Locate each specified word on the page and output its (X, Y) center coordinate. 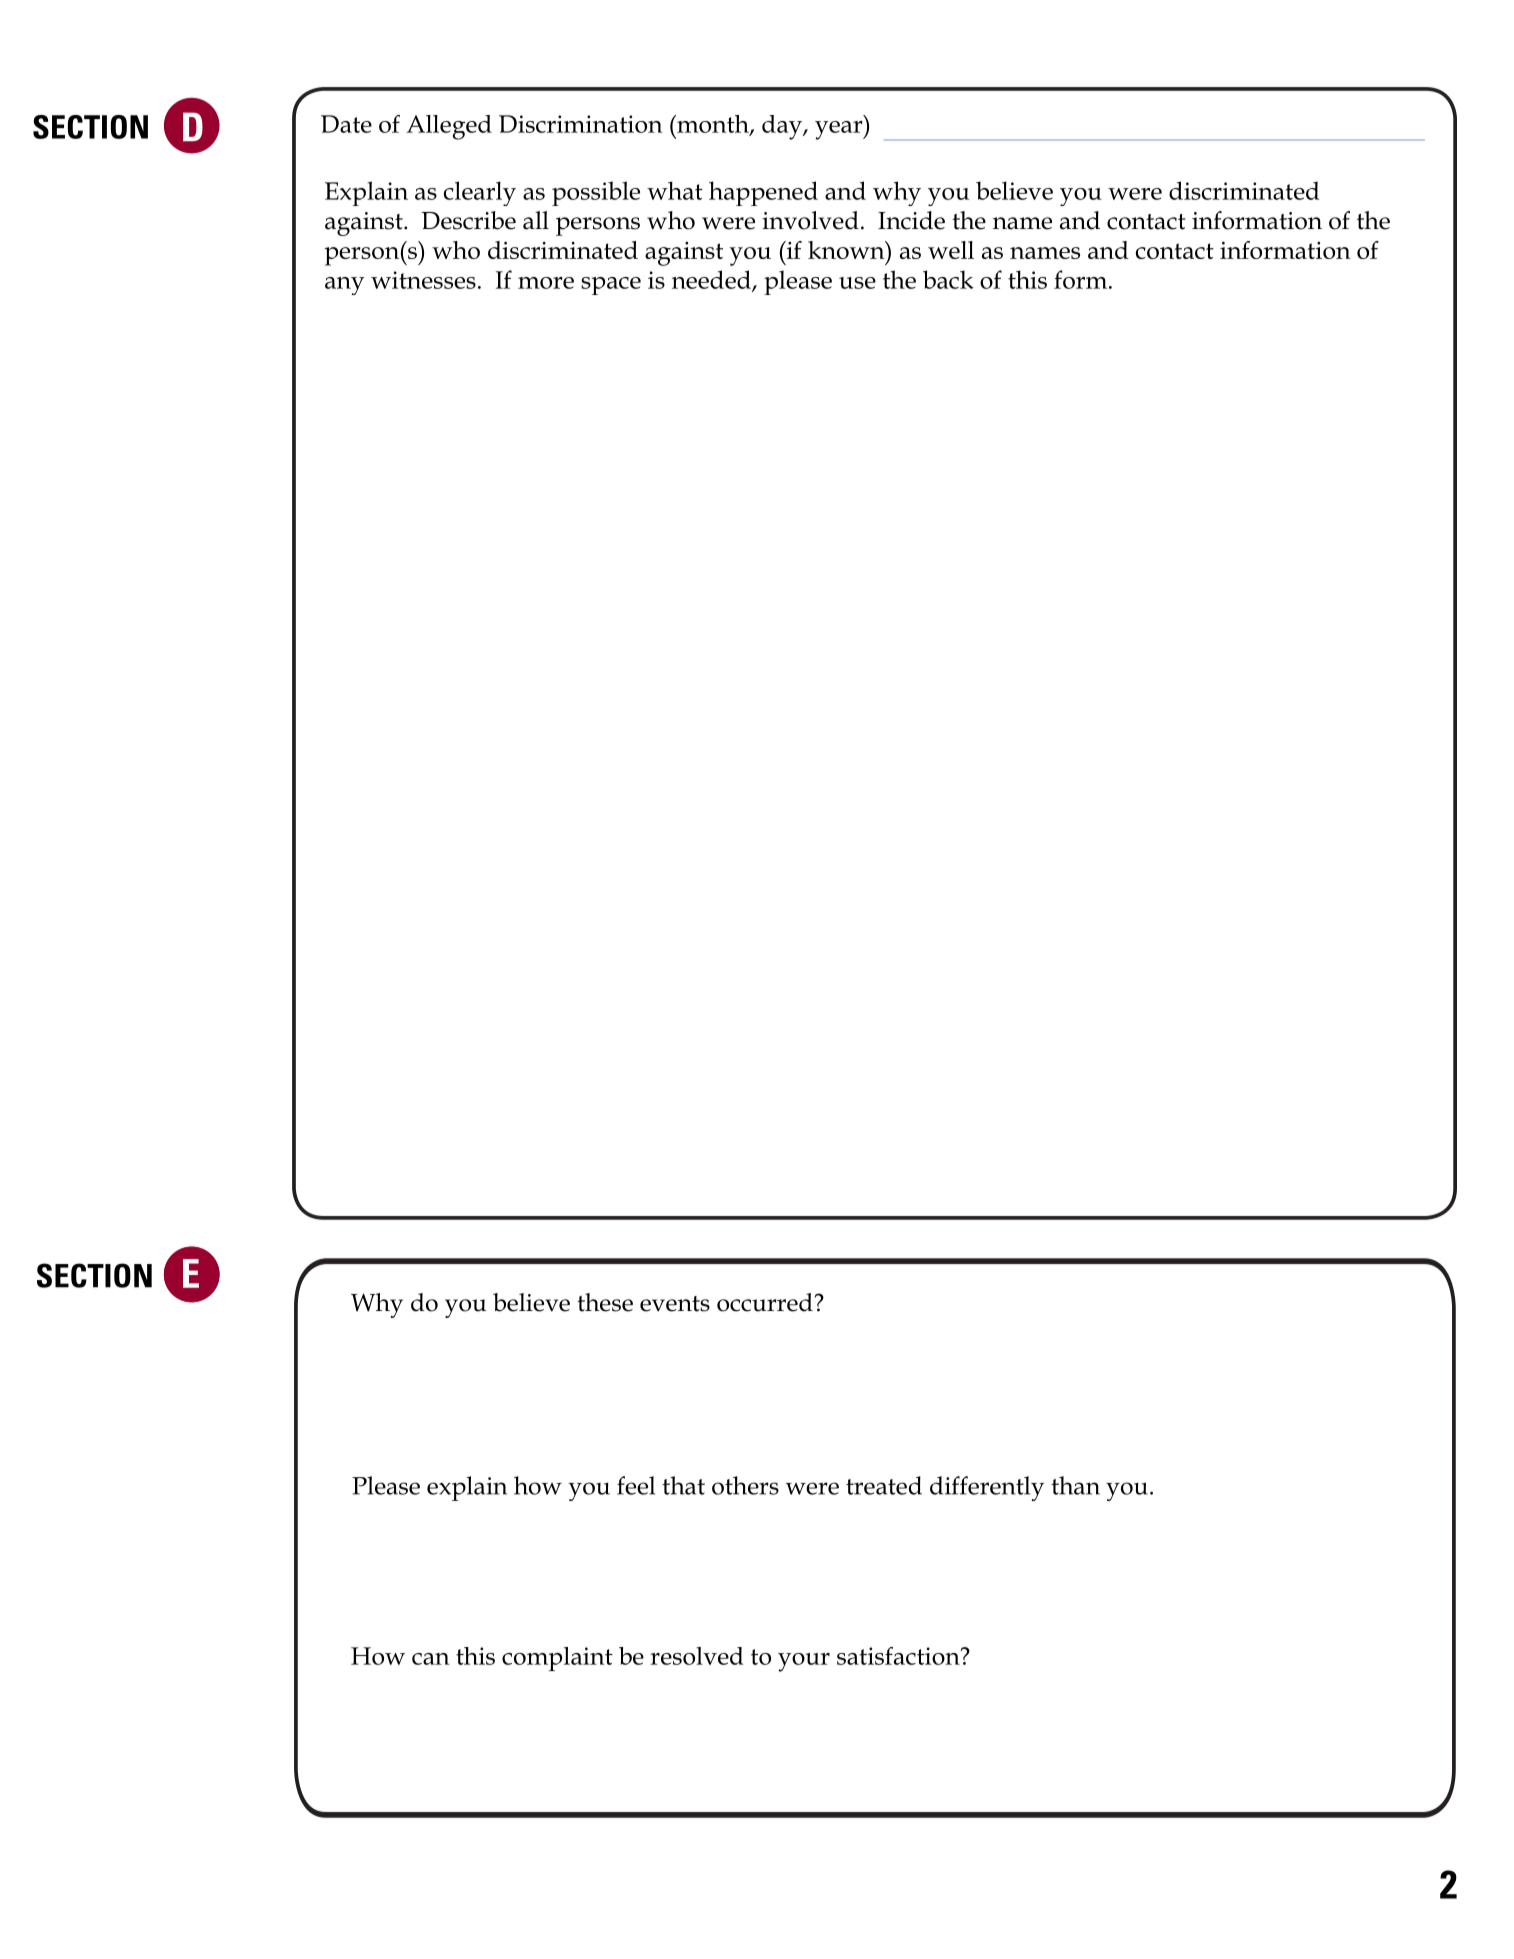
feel (636, 1485)
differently (987, 1488)
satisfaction (899, 1656)
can (431, 1659)
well (951, 250)
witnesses (423, 280)
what (675, 190)
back (948, 279)
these (605, 1302)
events (675, 1304)
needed (712, 280)
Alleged (449, 127)
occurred (765, 1302)
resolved (696, 1656)
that (683, 1485)
